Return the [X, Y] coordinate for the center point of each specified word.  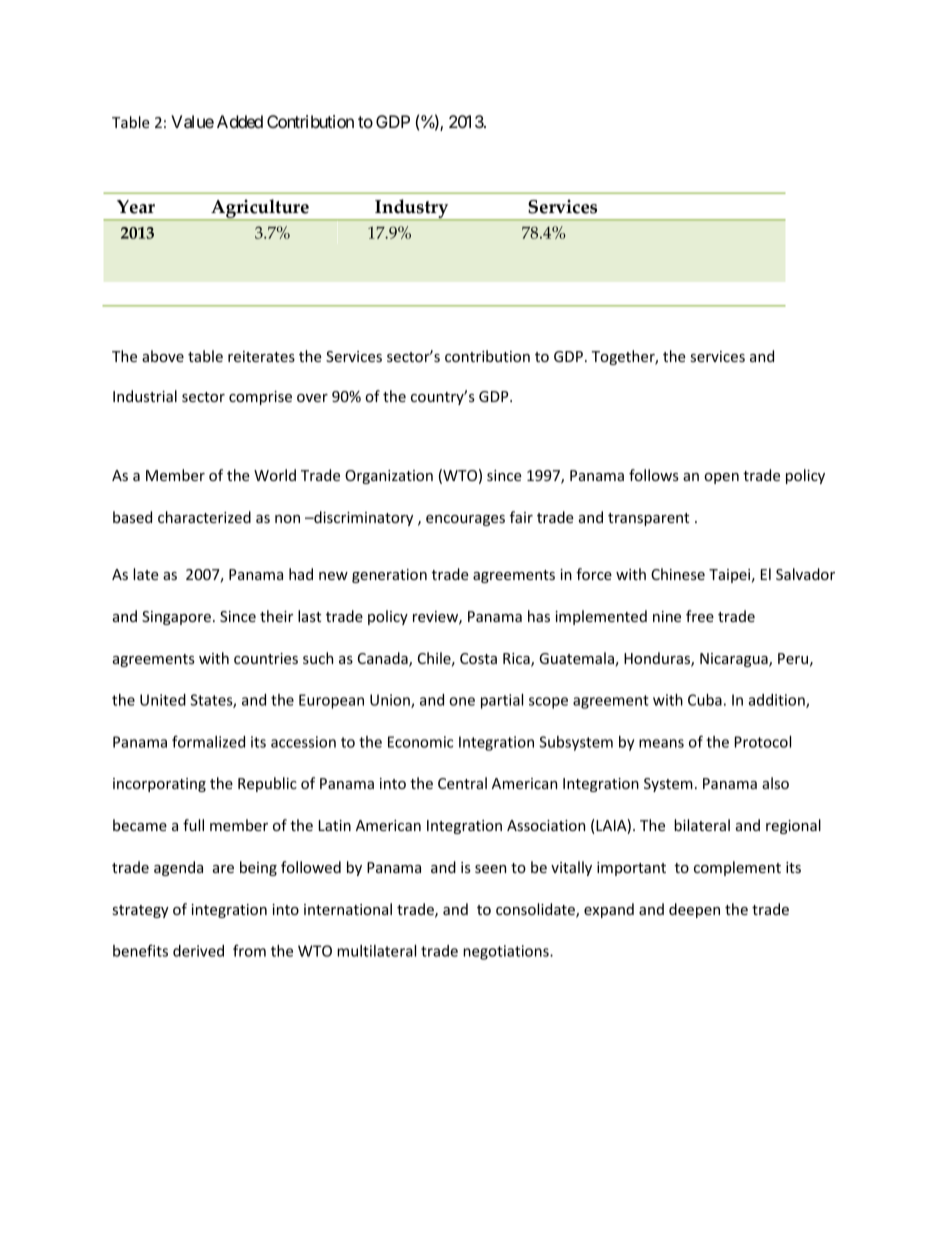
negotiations [507, 952]
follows [654, 475]
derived [198, 951]
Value [192, 121]
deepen [694, 910]
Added [240, 121]
